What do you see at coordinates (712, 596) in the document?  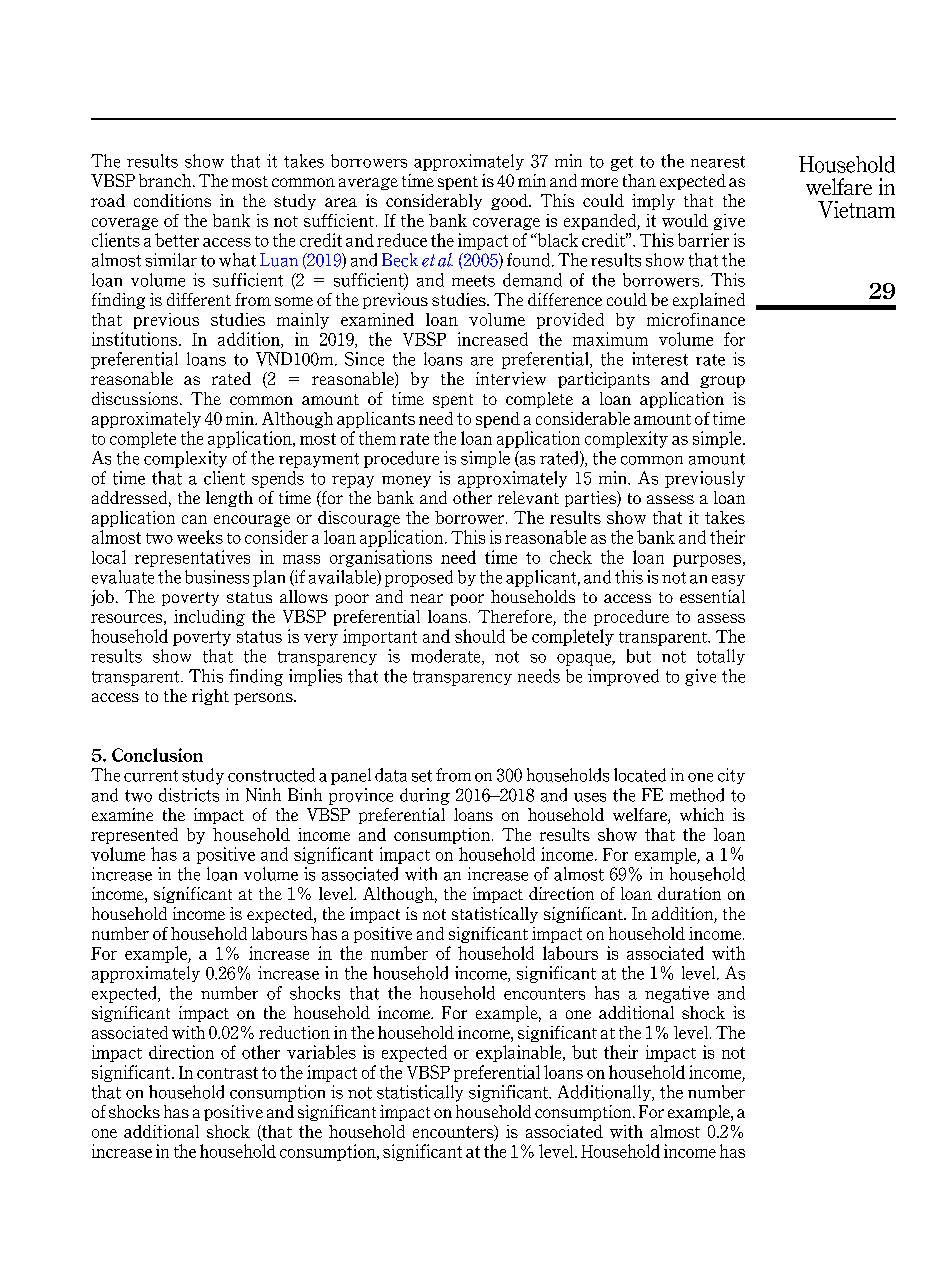 I see `essential` at bounding box center [712, 596].
